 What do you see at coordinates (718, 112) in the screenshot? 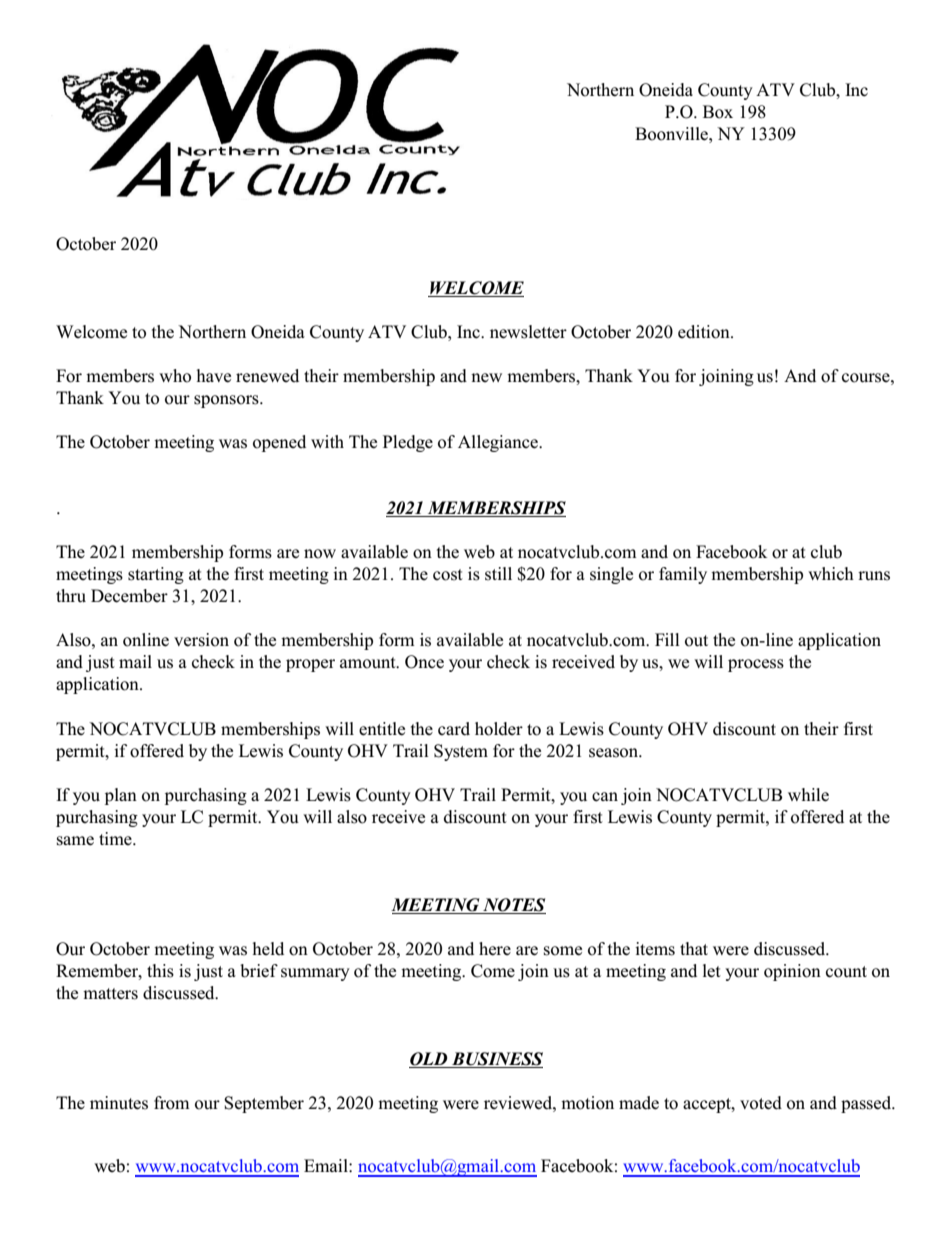
I see `Box` at bounding box center [718, 112].
